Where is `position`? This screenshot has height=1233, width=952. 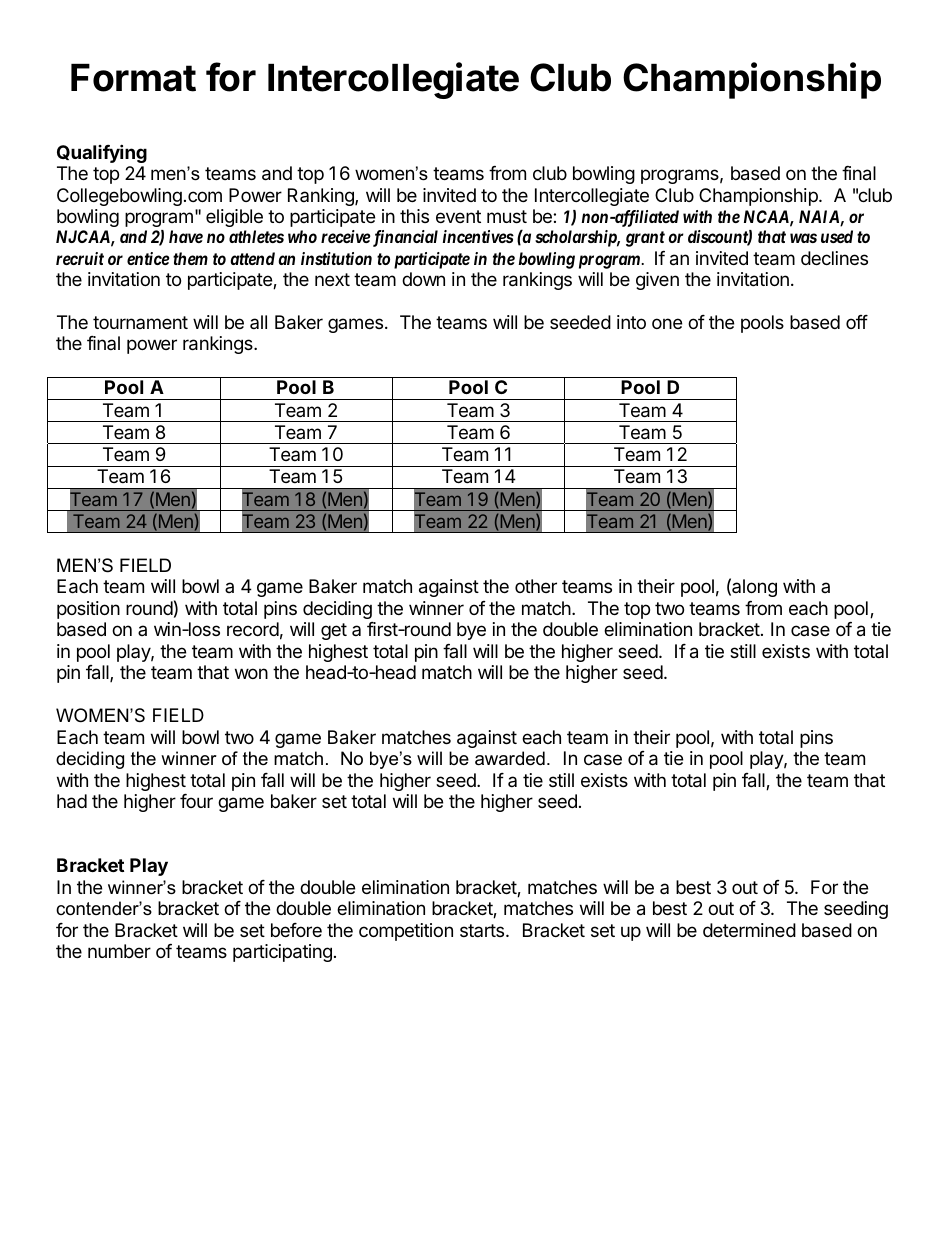
position is located at coordinates (88, 610).
